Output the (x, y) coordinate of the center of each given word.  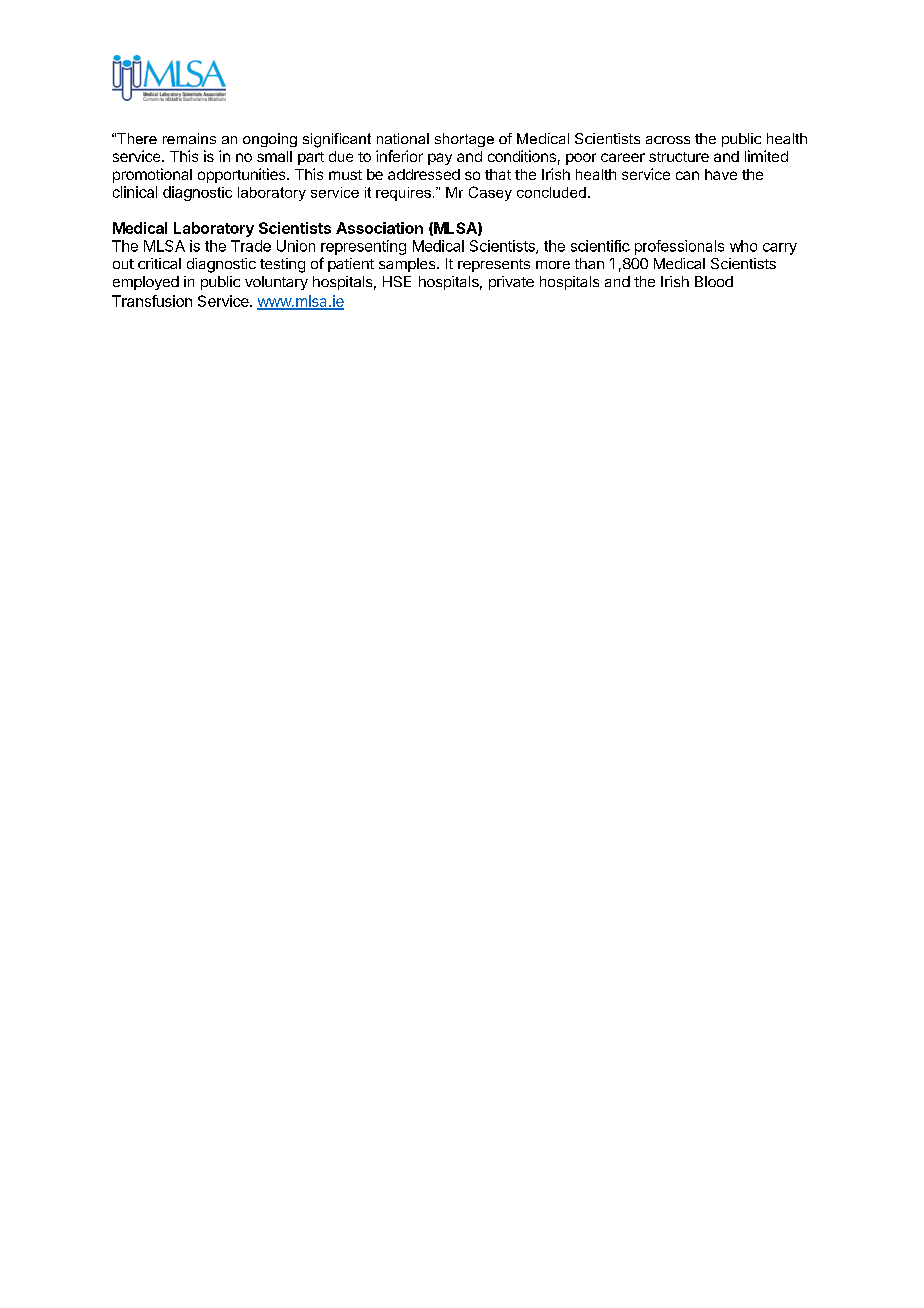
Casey (490, 193)
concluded (551, 192)
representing (363, 247)
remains (189, 138)
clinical (135, 192)
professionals (679, 247)
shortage (464, 140)
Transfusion (152, 301)
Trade (251, 246)
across (668, 140)
